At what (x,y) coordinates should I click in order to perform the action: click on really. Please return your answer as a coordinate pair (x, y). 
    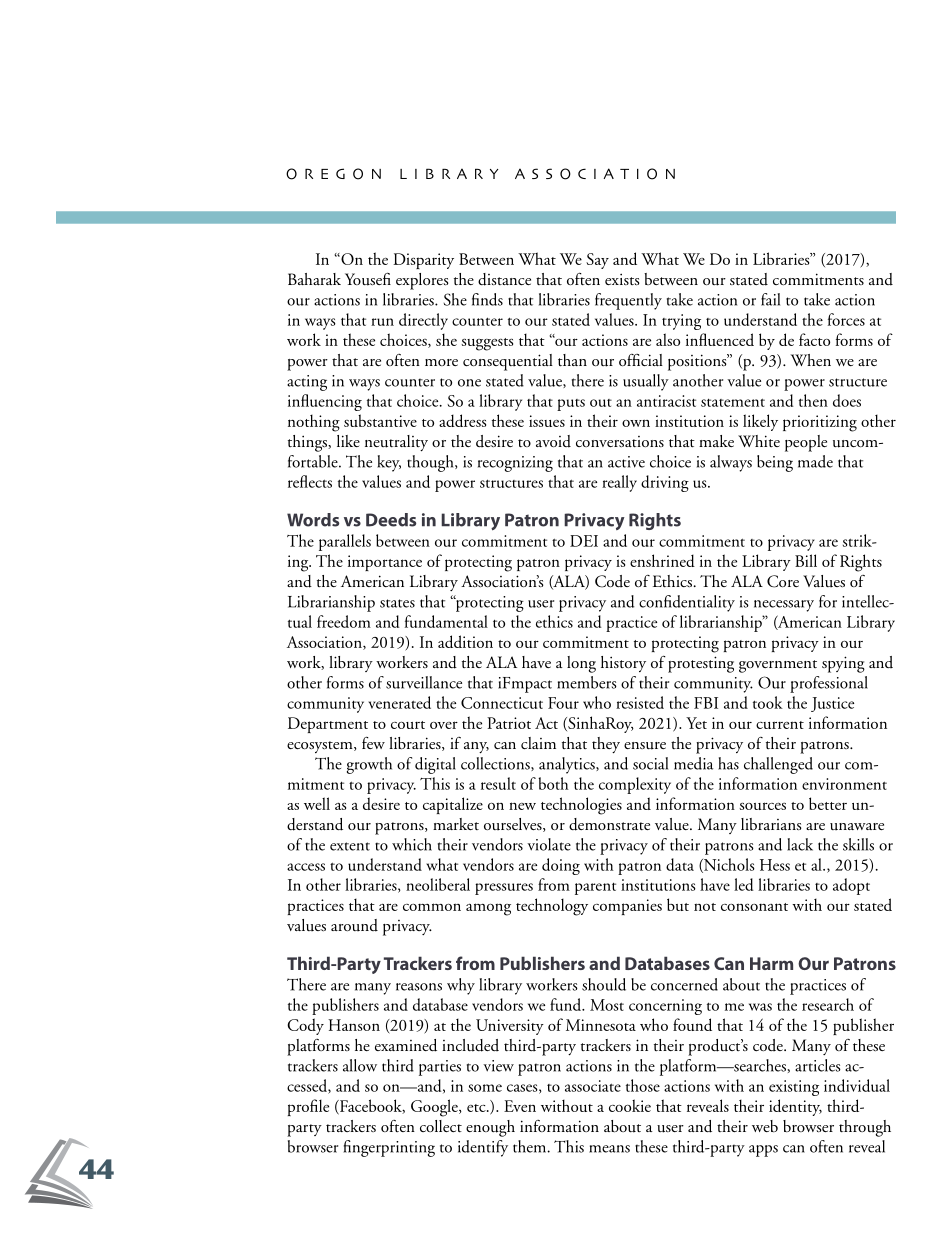
    Looking at the image, I should click on (619, 483).
